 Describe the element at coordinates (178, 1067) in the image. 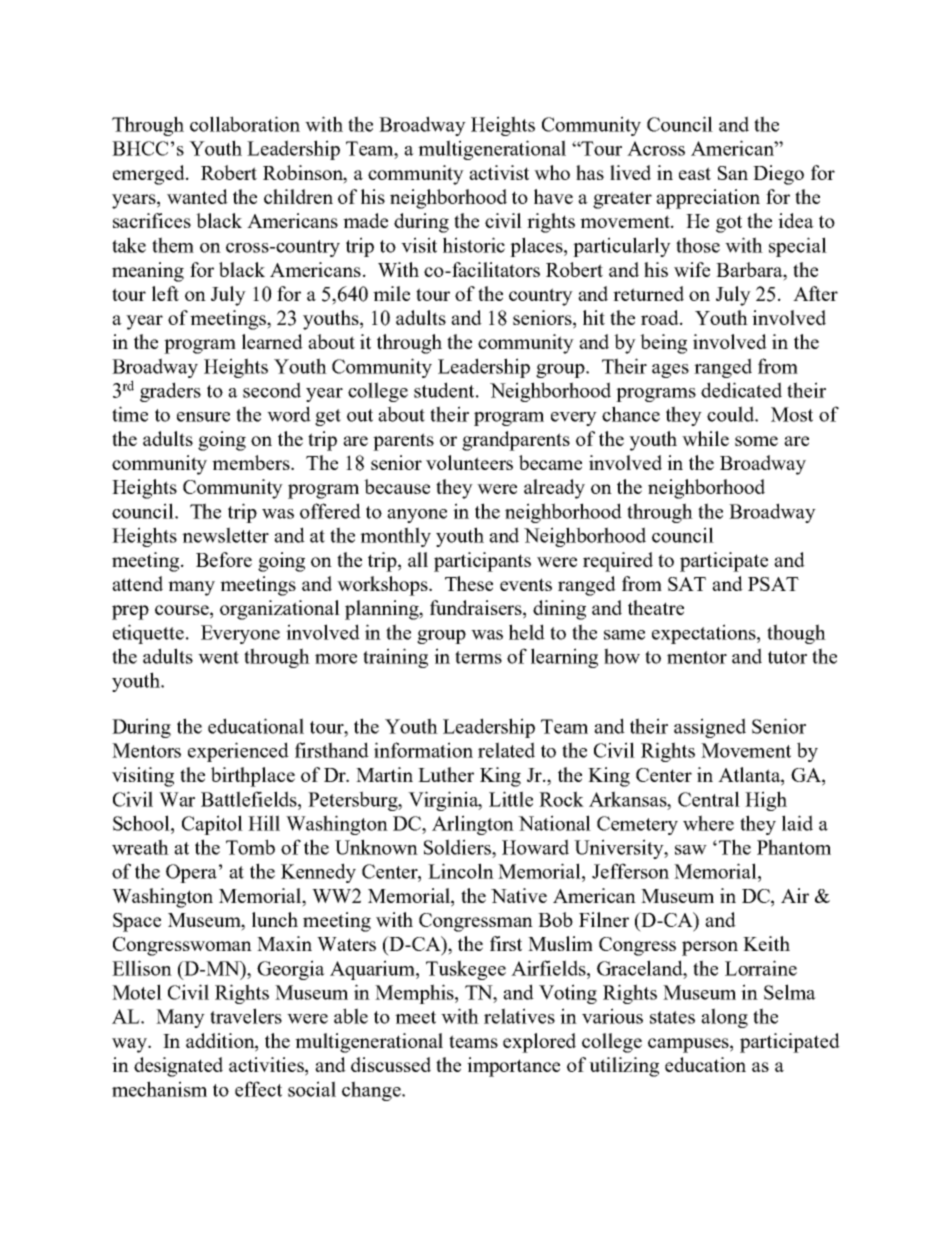

I see `designated` at that location.
